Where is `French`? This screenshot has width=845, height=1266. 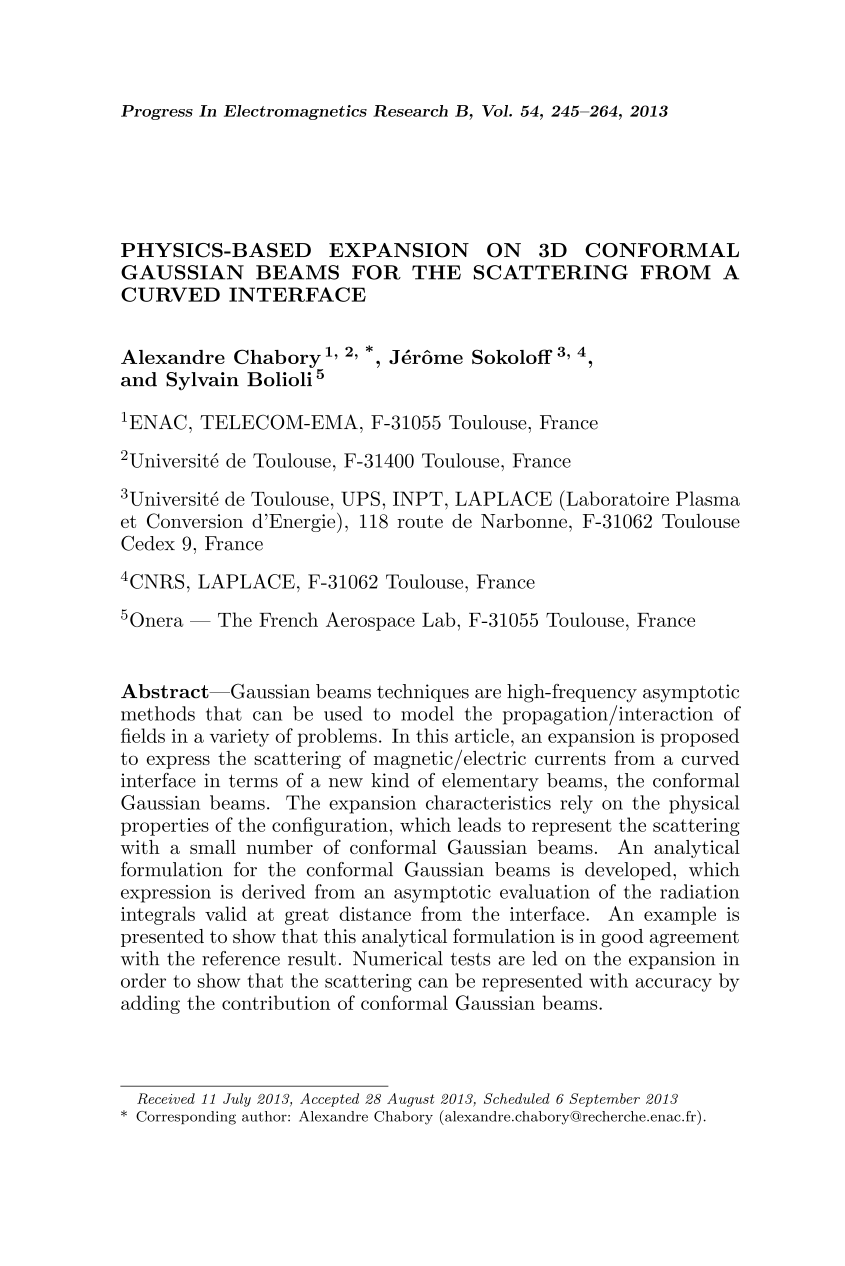
French is located at coordinates (288, 619).
